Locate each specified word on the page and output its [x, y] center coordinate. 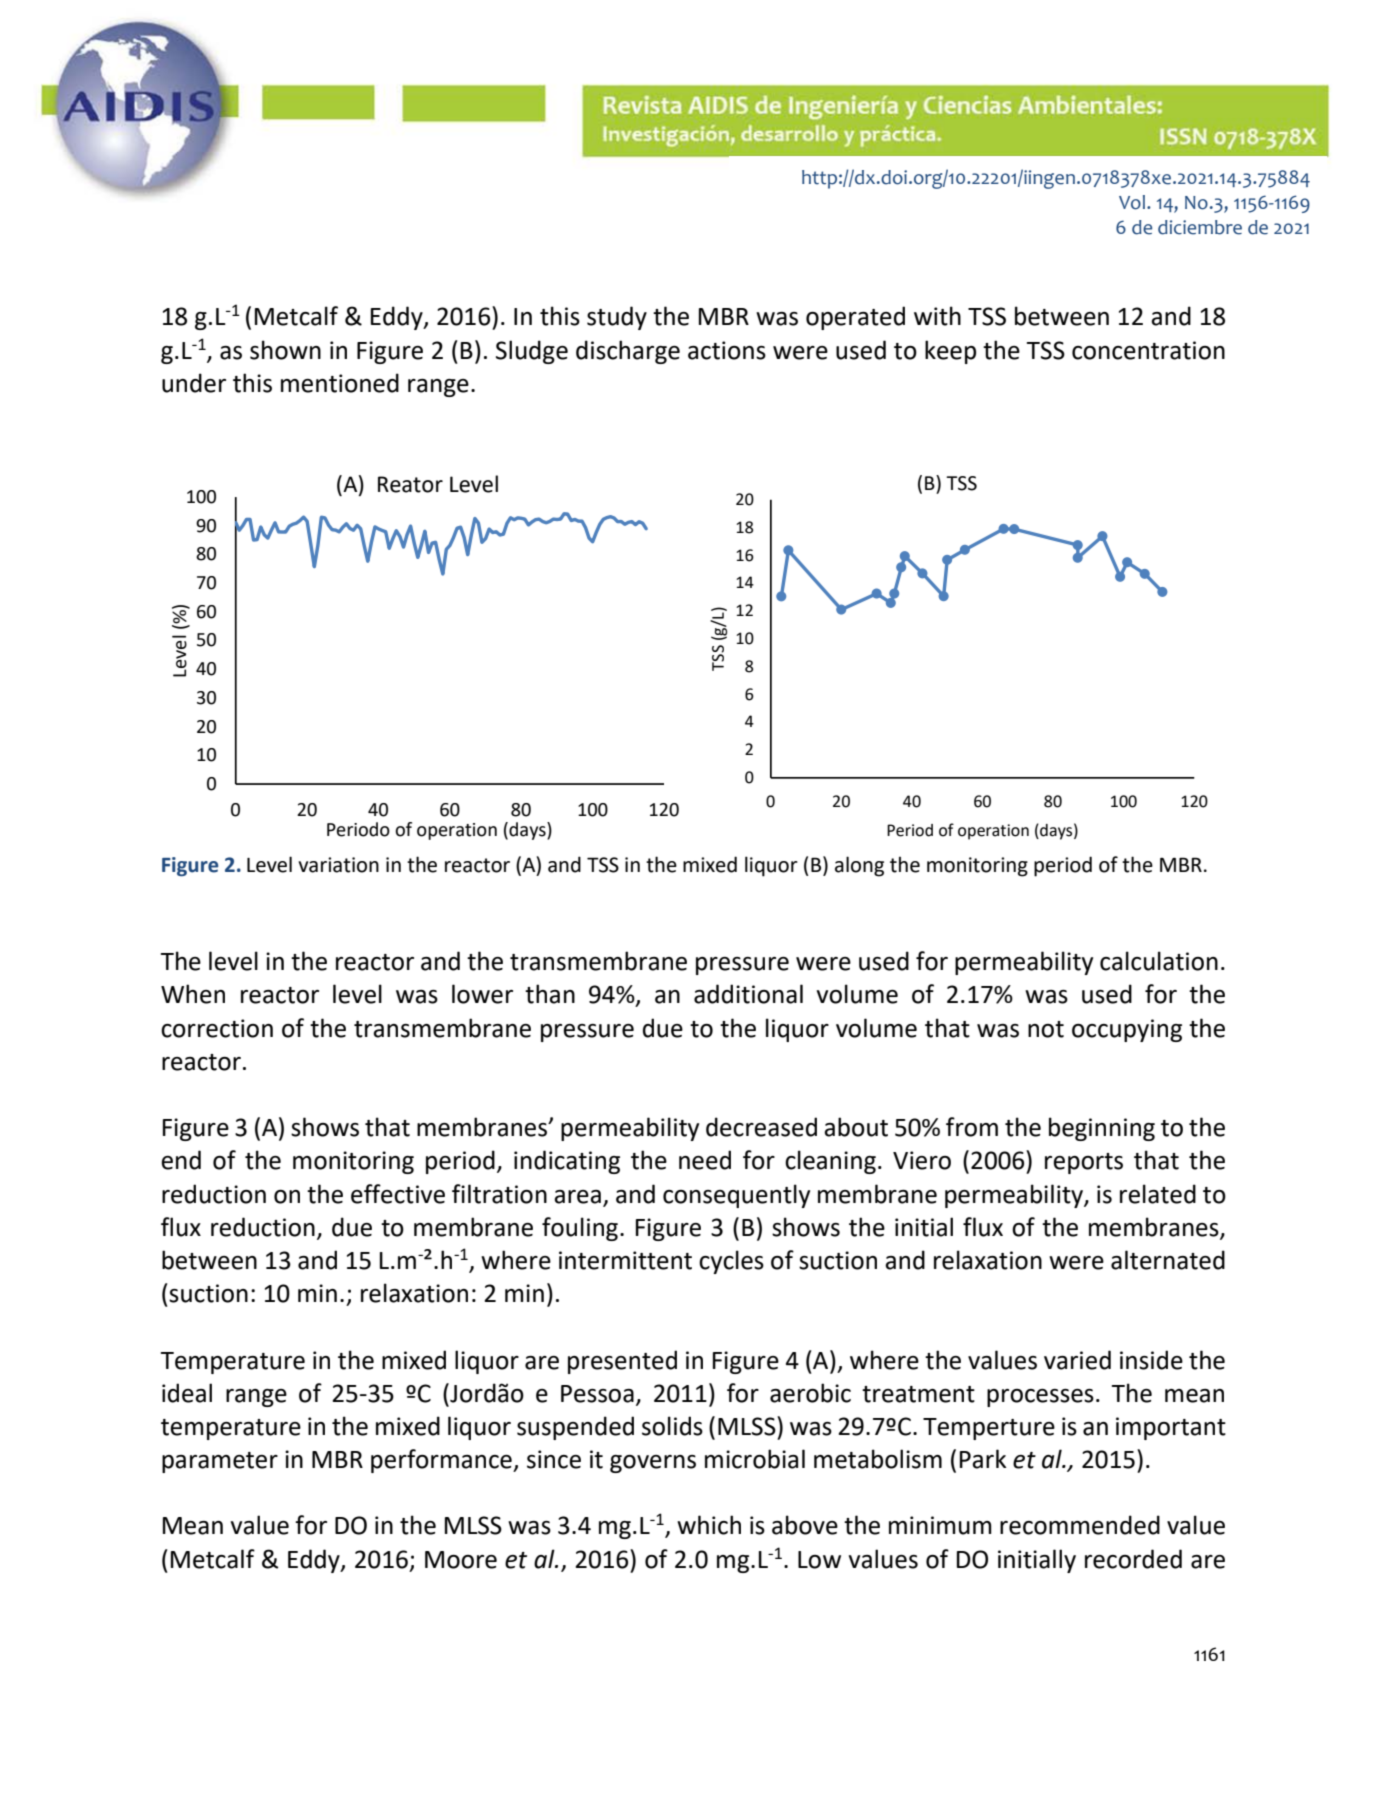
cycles [731, 1262]
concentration [1148, 350]
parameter [220, 1462]
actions [727, 350]
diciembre [1200, 227]
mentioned [340, 383]
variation [338, 865]
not [1046, 1029]
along [859, 866]
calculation [1159, 961]
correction [217, 1028]
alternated [1168, 1260]
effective [398, 1194]
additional [748, 994]
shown [285, 350]
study [617, 318]
